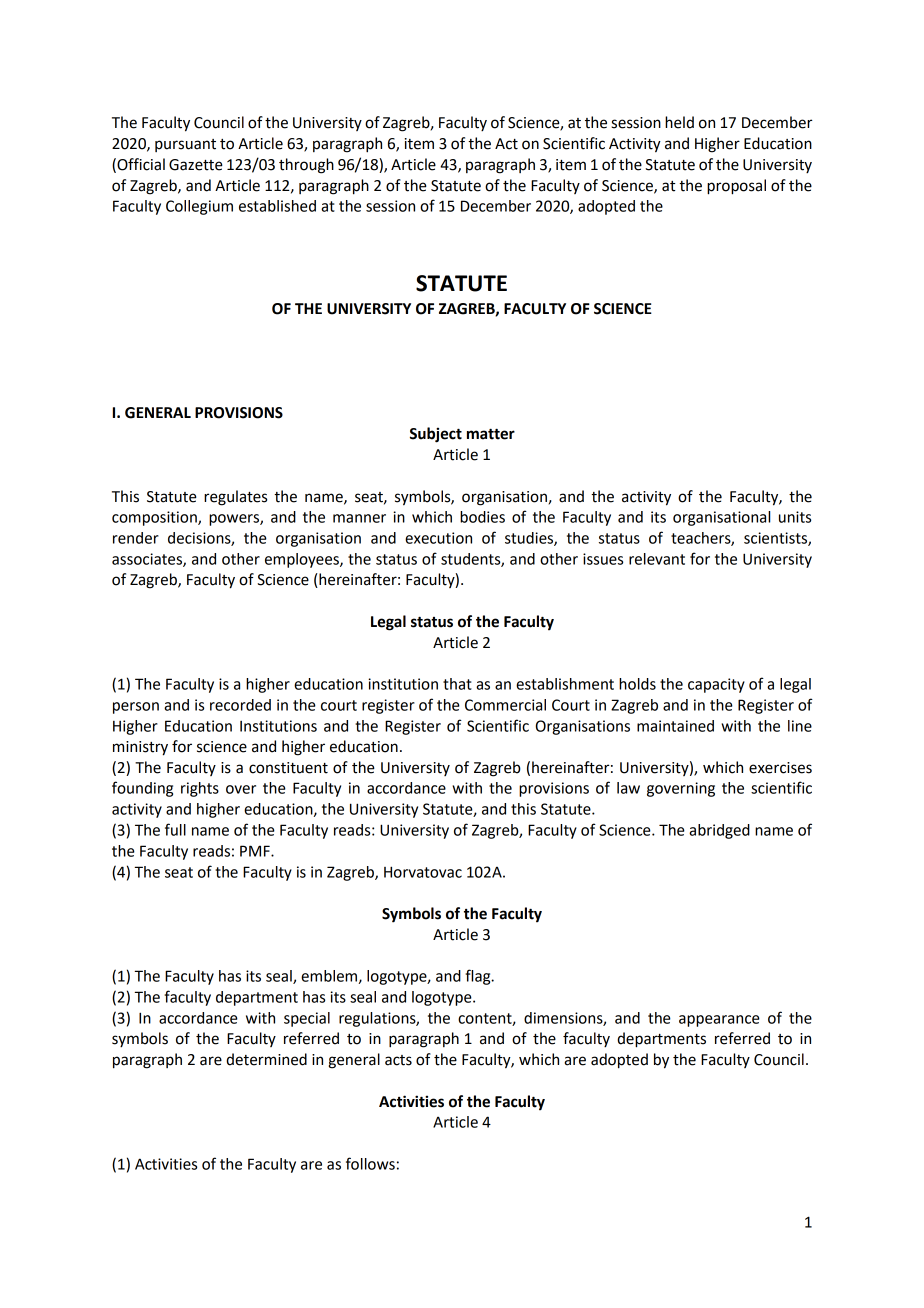 This screenshot has width=924, height=1308. Describe the element at coordinates (196, 165) in the screenshot. I see `Gazette` at that location.
